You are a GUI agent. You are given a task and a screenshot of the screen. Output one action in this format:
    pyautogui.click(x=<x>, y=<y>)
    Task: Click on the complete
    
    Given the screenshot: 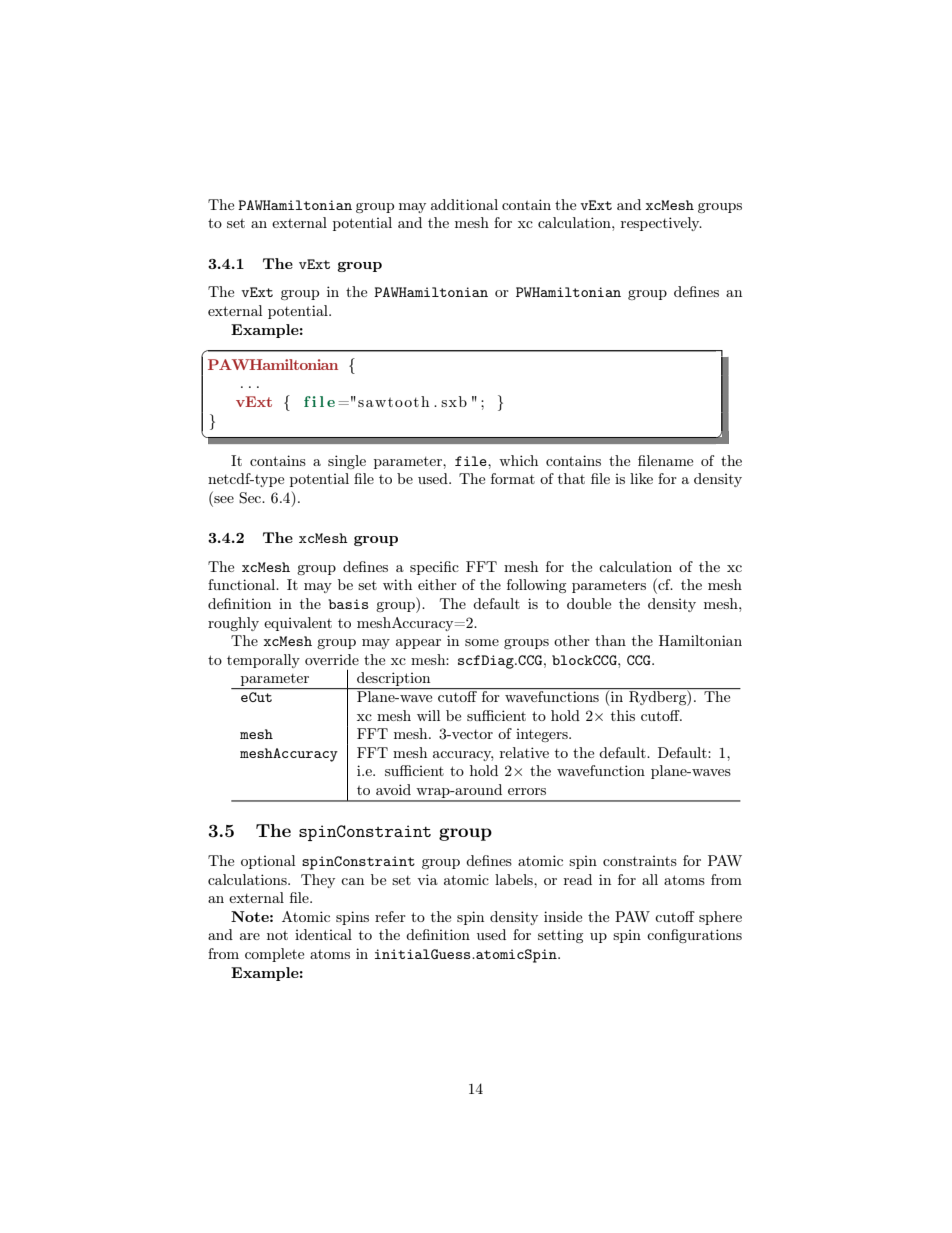 What is the action you would take?
    pyautogui.click(x=274, y=955)
